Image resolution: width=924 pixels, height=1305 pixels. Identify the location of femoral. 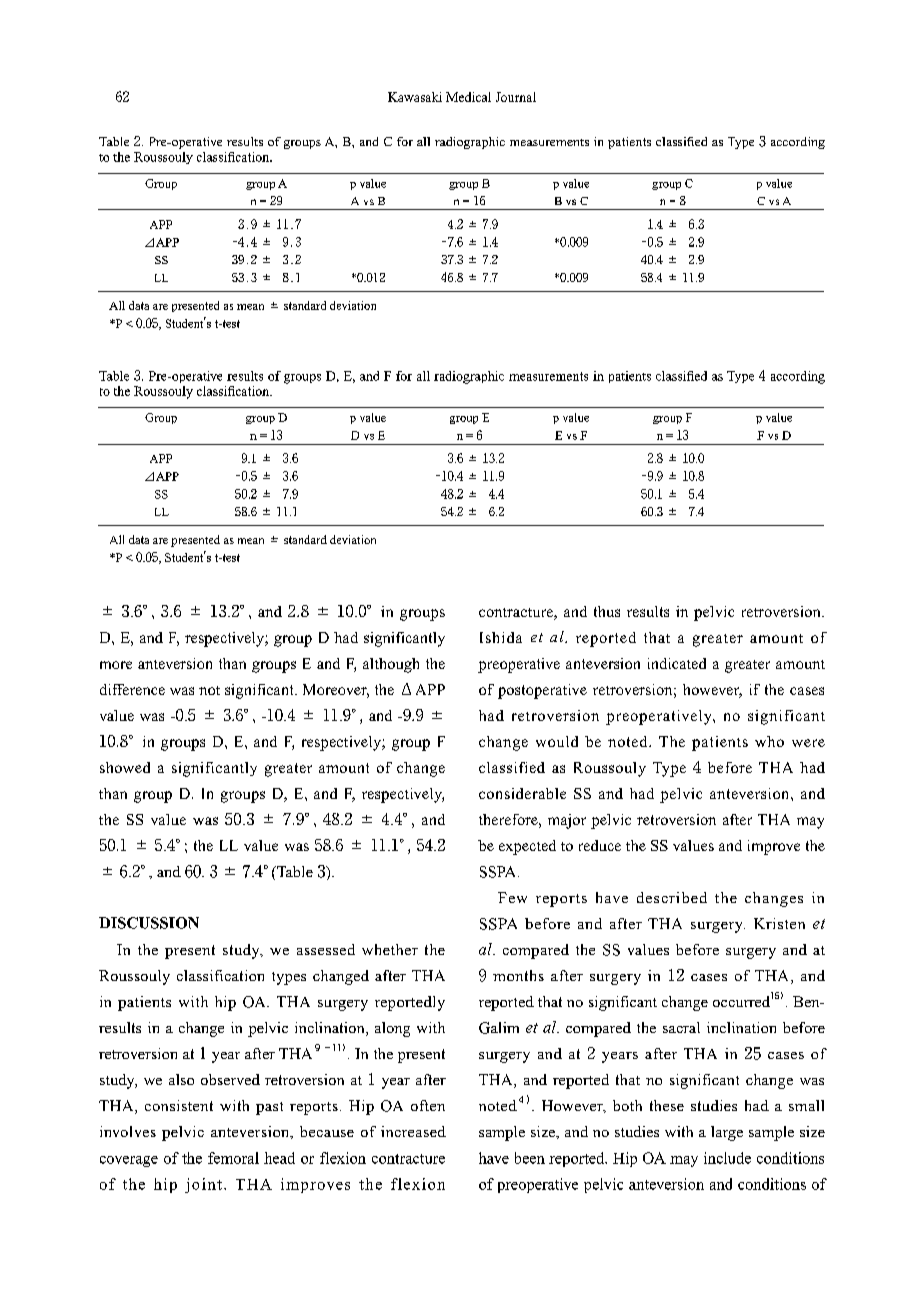
(233, 1158).
